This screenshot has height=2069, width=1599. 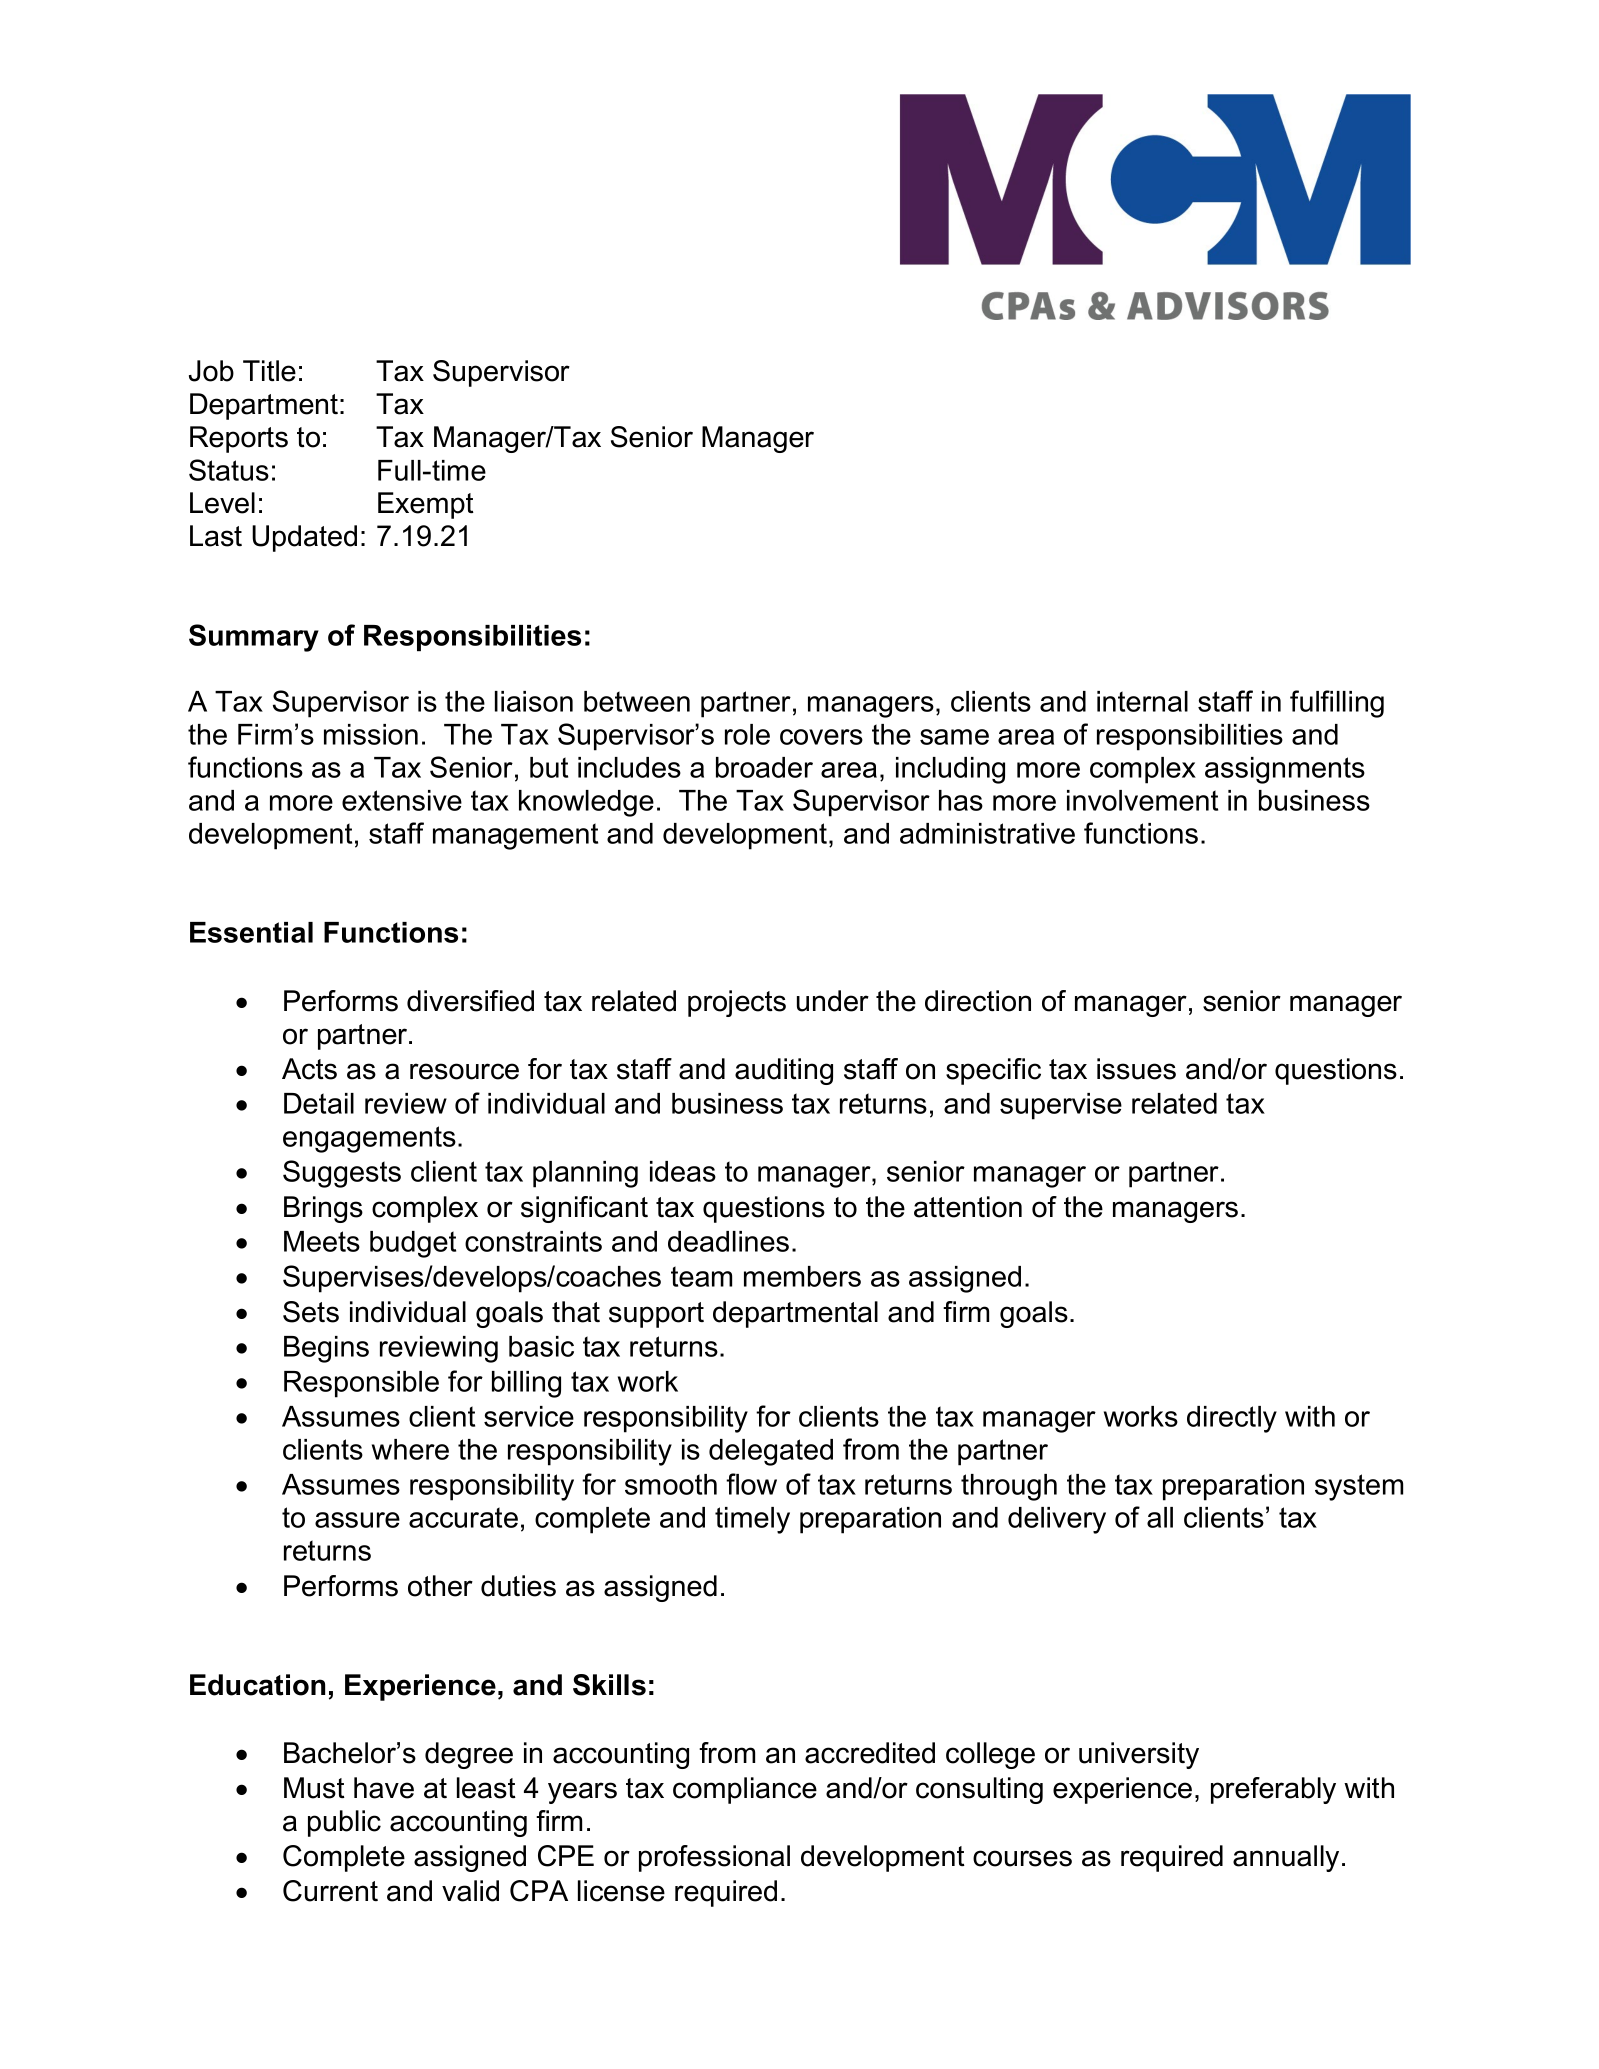 I want to click on issues, so click(x=1136, y=1069).
